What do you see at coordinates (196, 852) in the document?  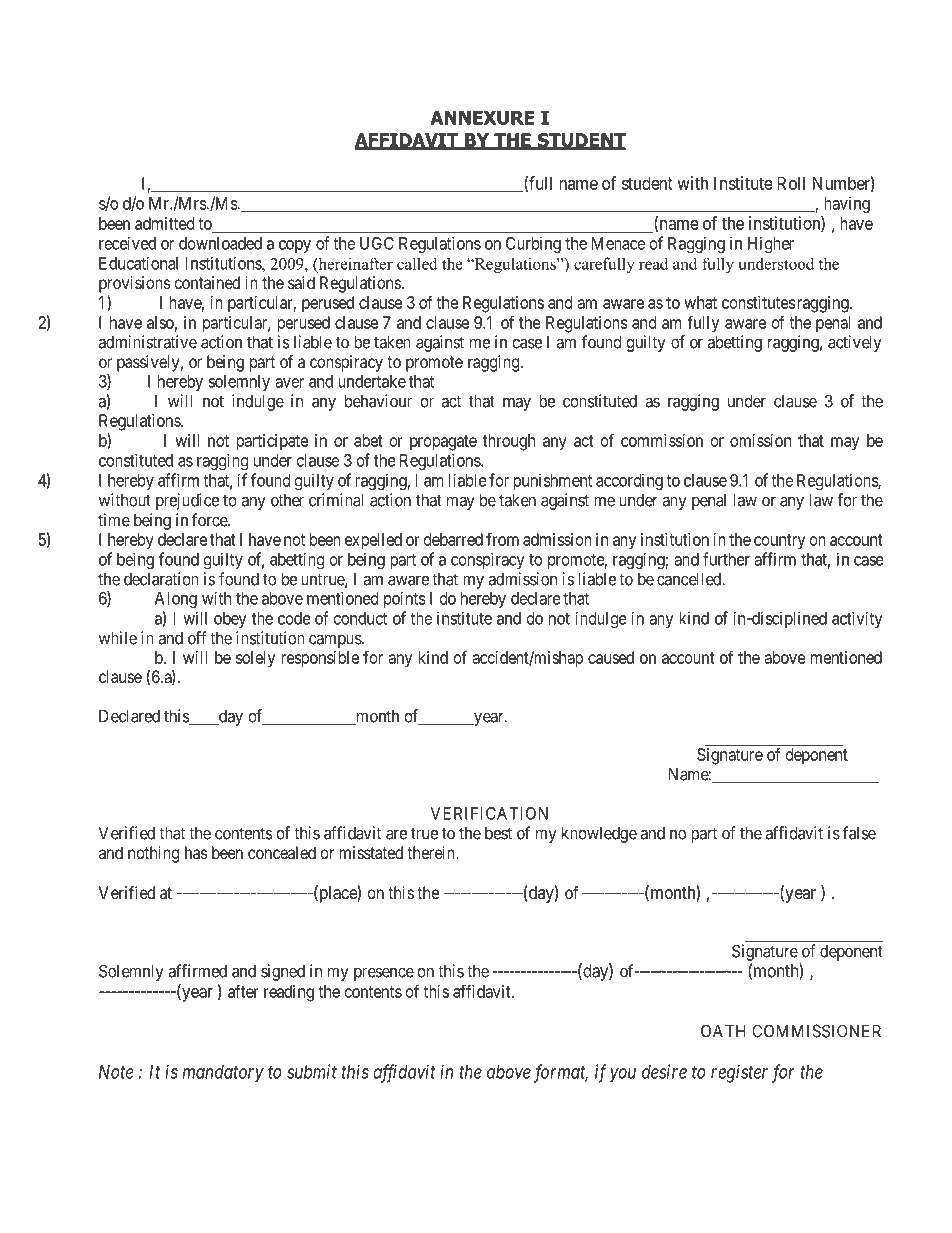 I see `has` at bounding box center [196, 852].
